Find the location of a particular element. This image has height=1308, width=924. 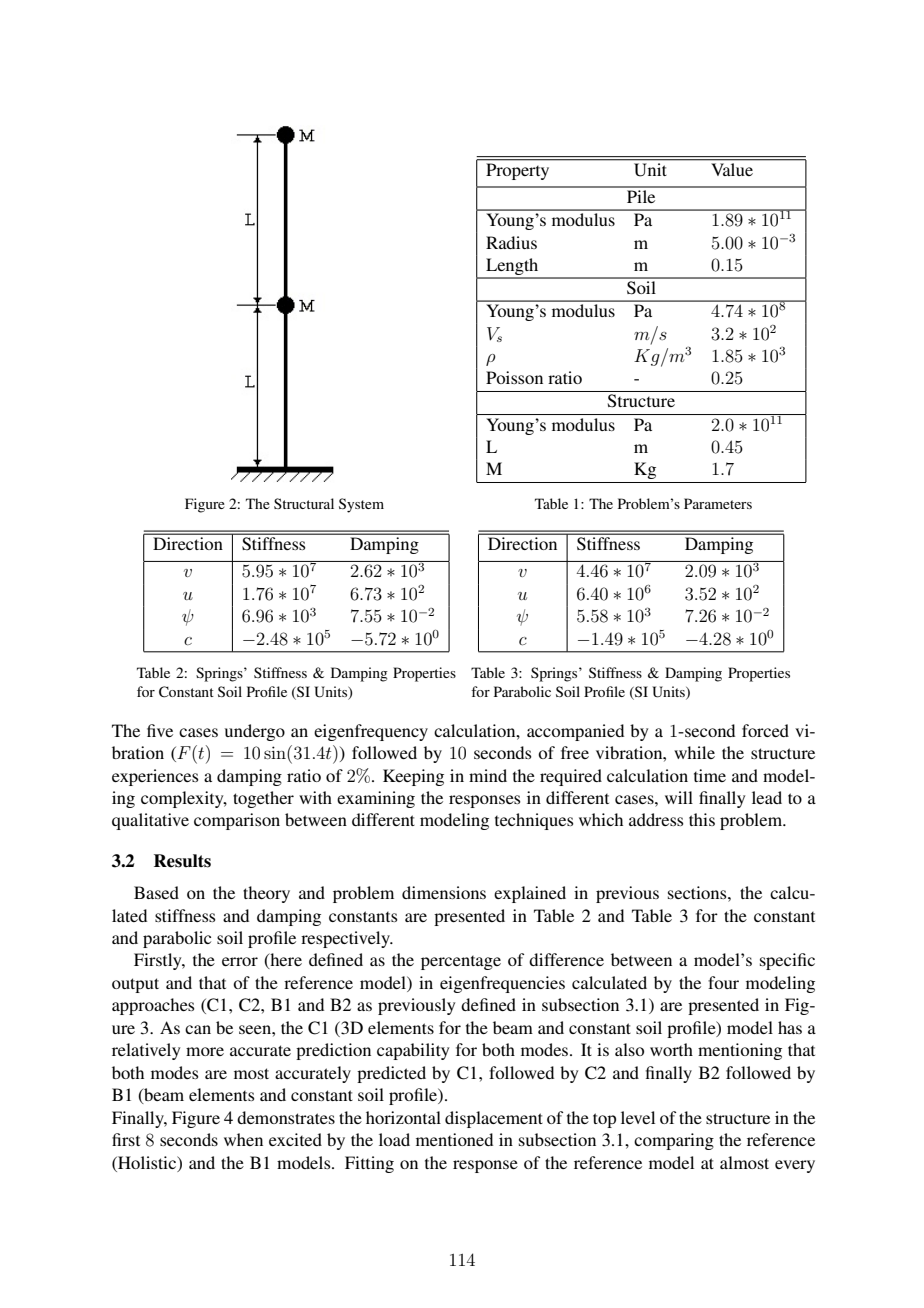

when is located at coordinates (243, 1139).
